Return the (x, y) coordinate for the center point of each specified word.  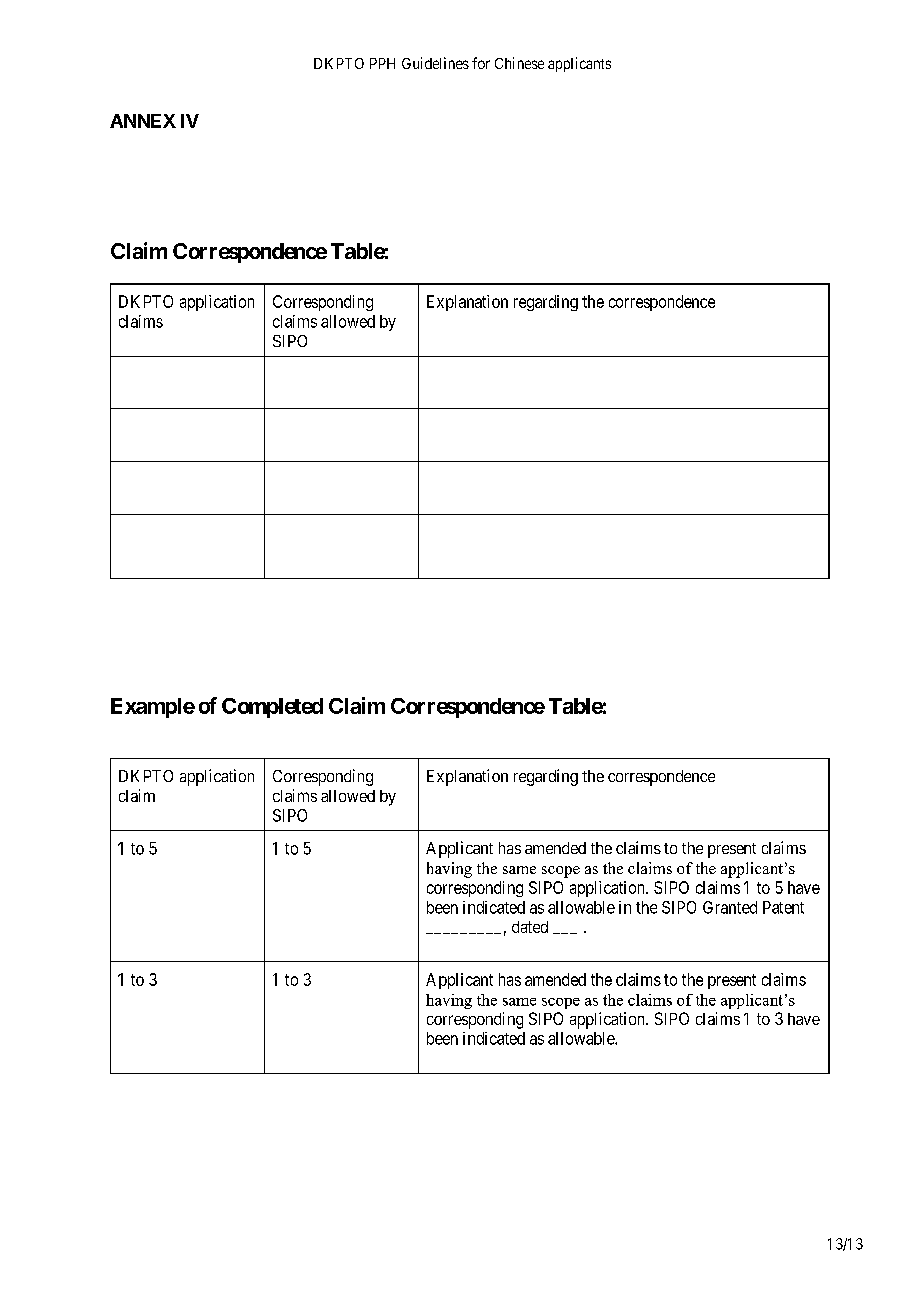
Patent (783, 907)
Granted (730, 907)
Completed (272, 708)
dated (530, 927)
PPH (382, 63)
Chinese (519, 63)
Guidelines (435, 63)
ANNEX (143, 121)
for (481, 63)
